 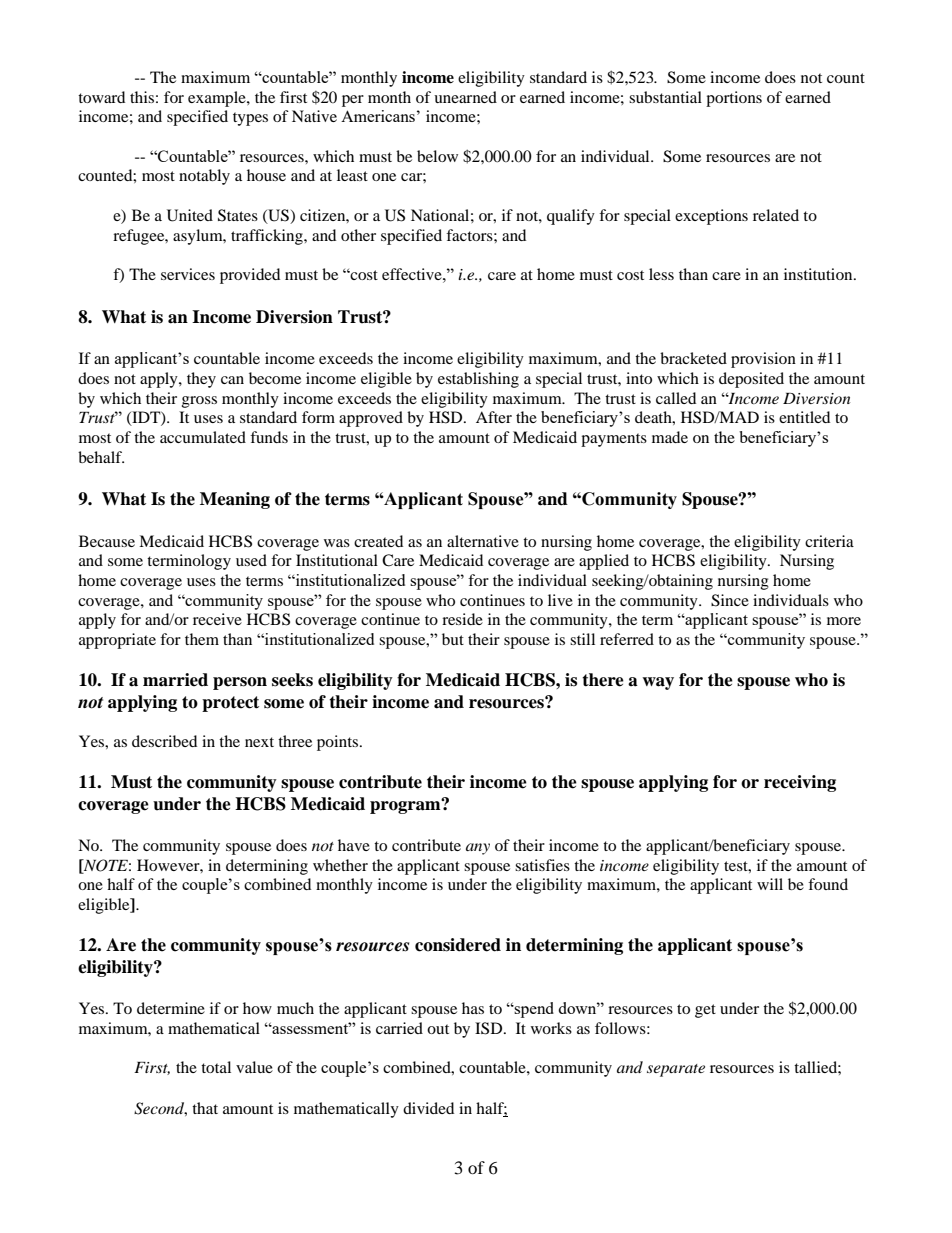 What do you see at coordinates (462, 619) in the screenshot?
I see `reside` at bounding box center [462, 619].
